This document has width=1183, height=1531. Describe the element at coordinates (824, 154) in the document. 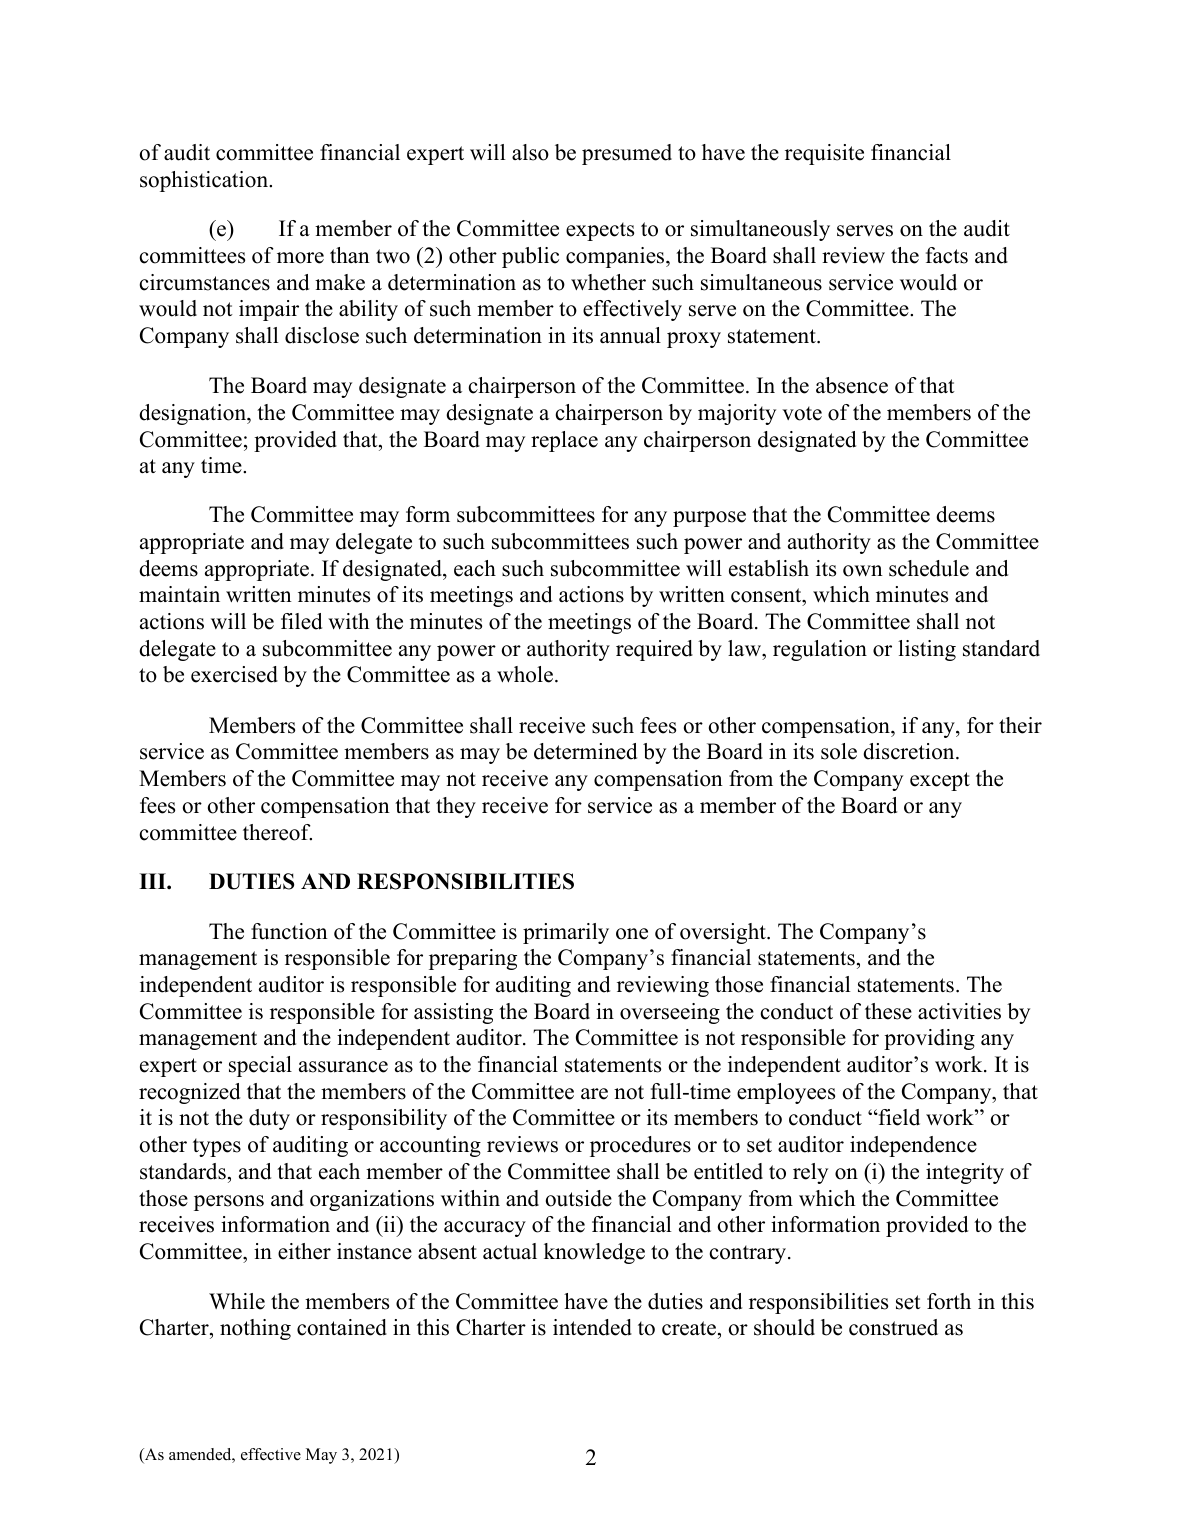

I see `requisite` at that location.
